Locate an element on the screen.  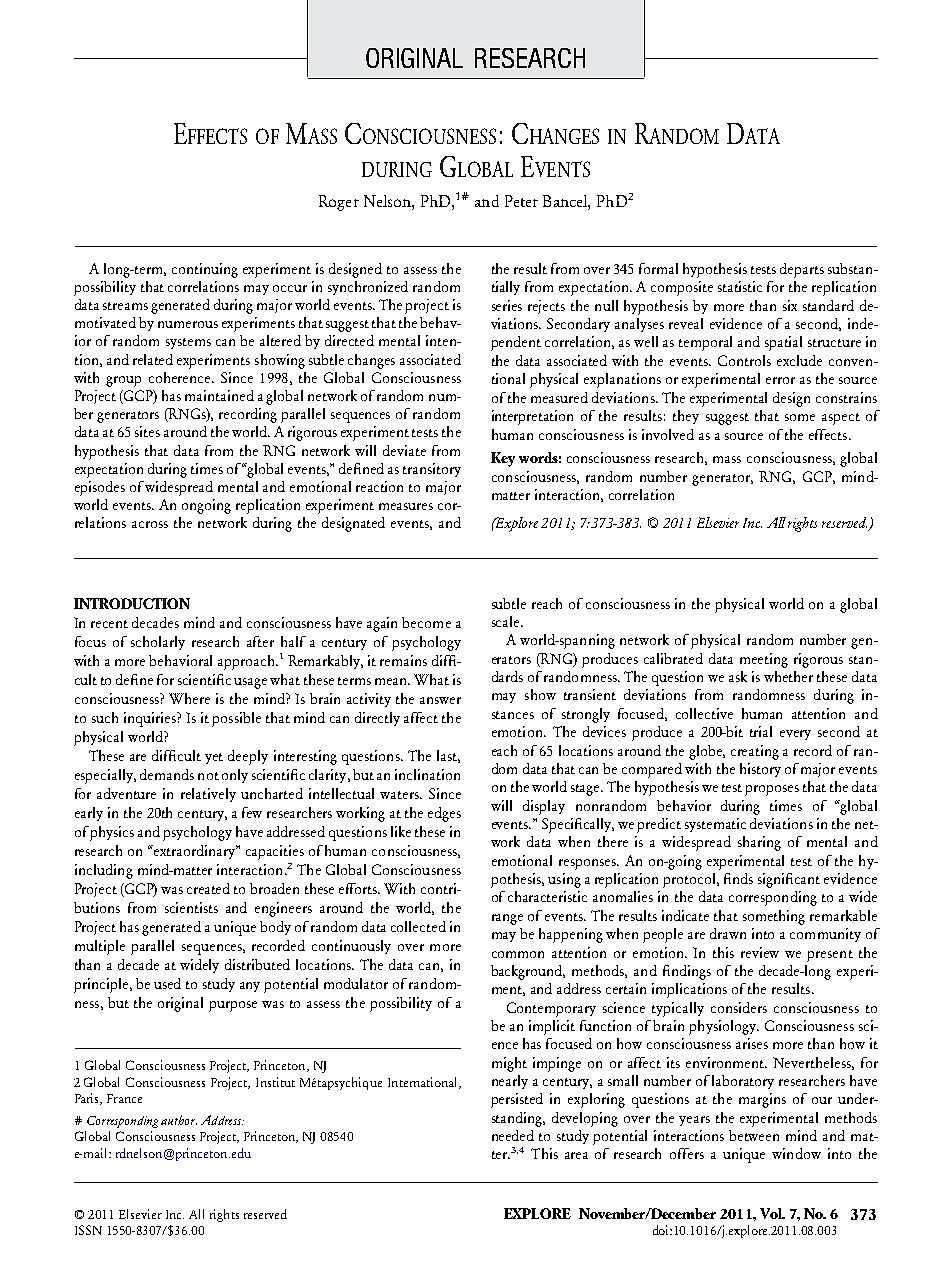
involved is located at coordinates (668, 434).
